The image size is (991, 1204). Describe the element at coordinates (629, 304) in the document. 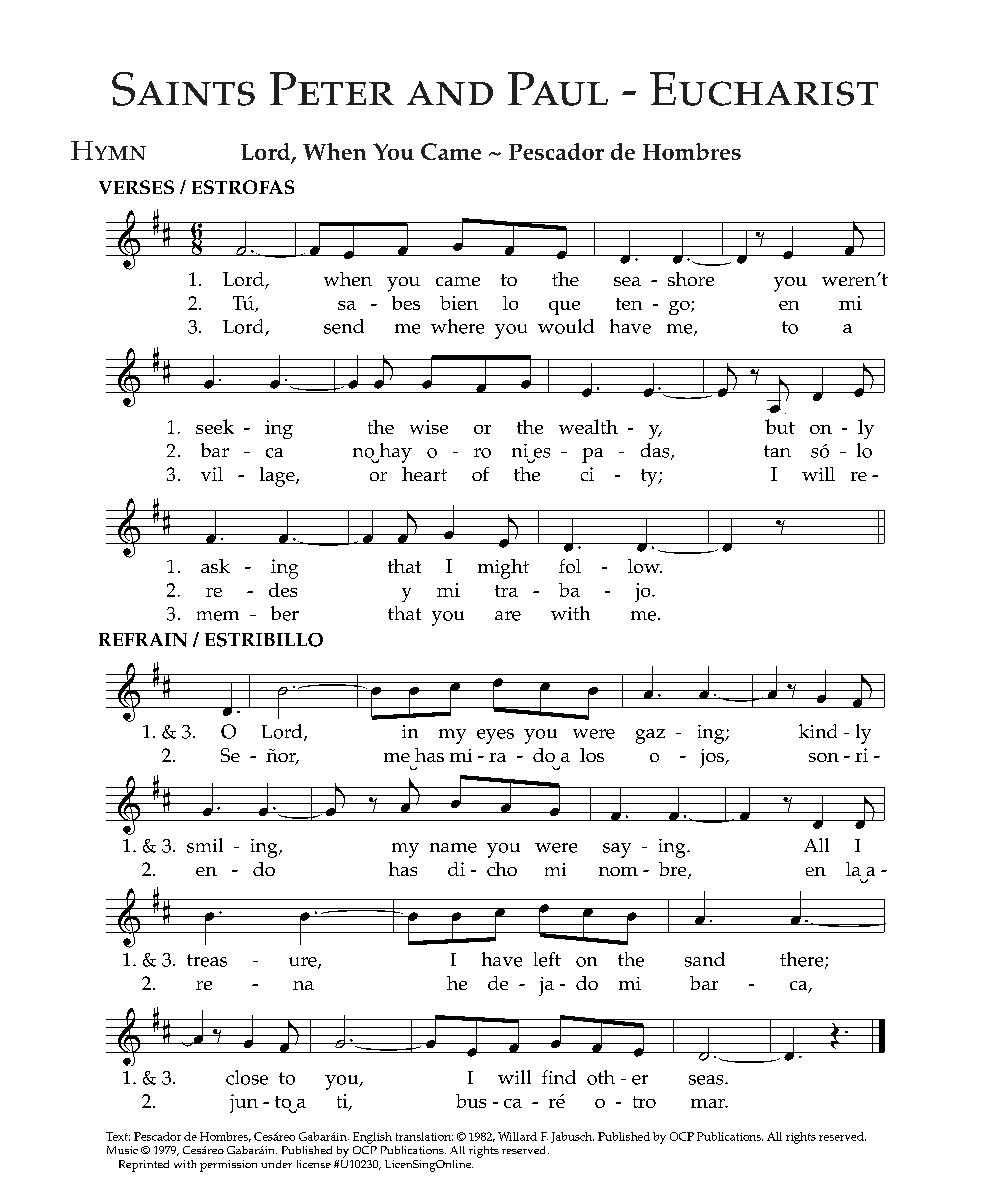

I see `ten` at that location.
